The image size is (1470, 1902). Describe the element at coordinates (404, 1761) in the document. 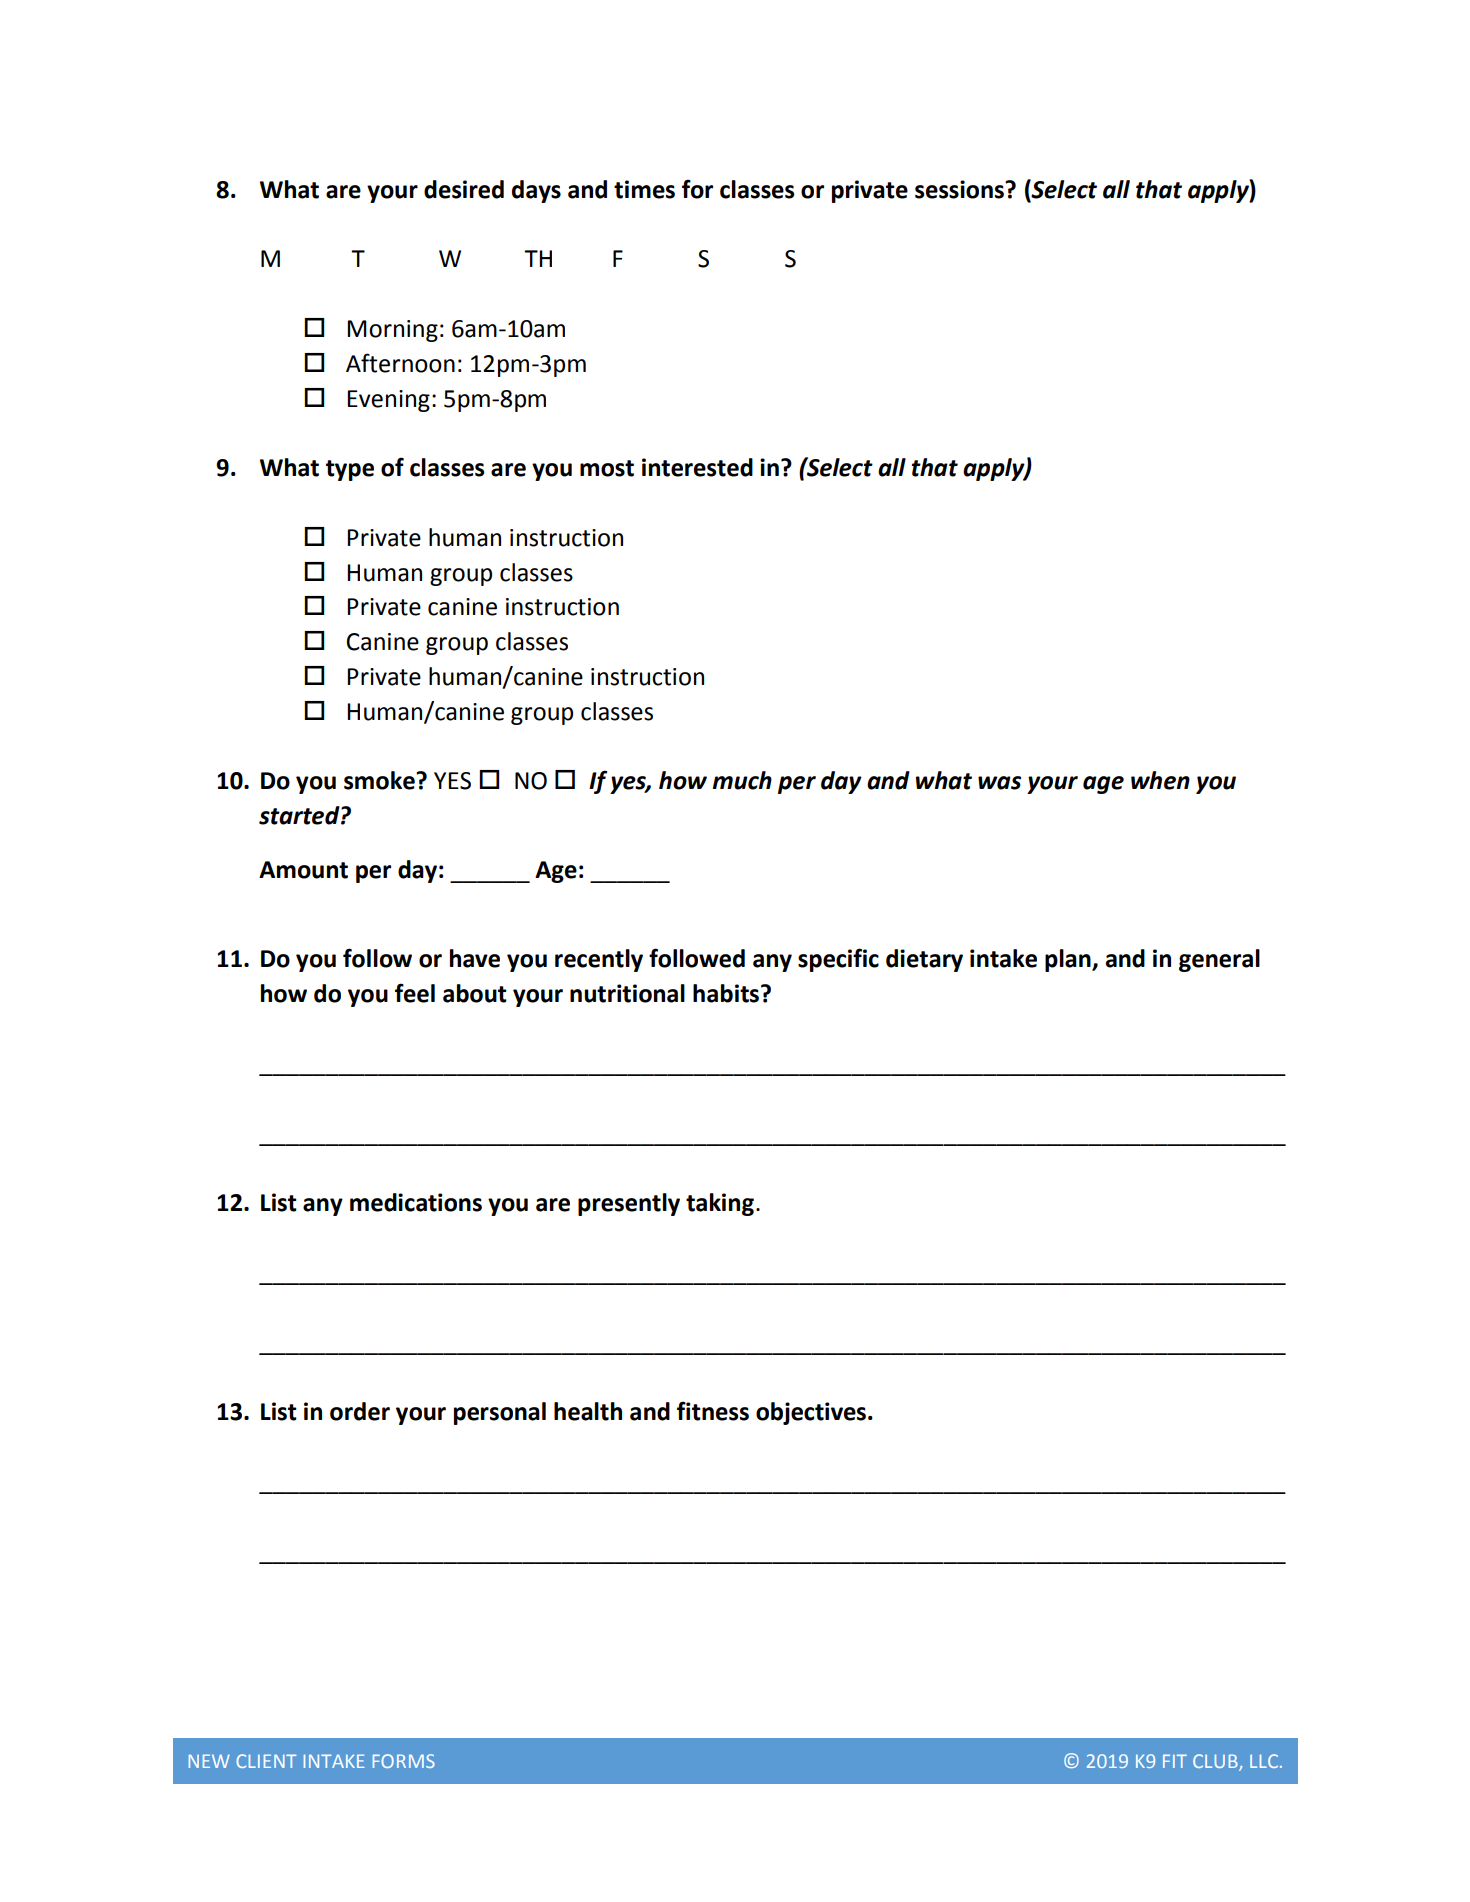

I see `FORMS` at that location.
